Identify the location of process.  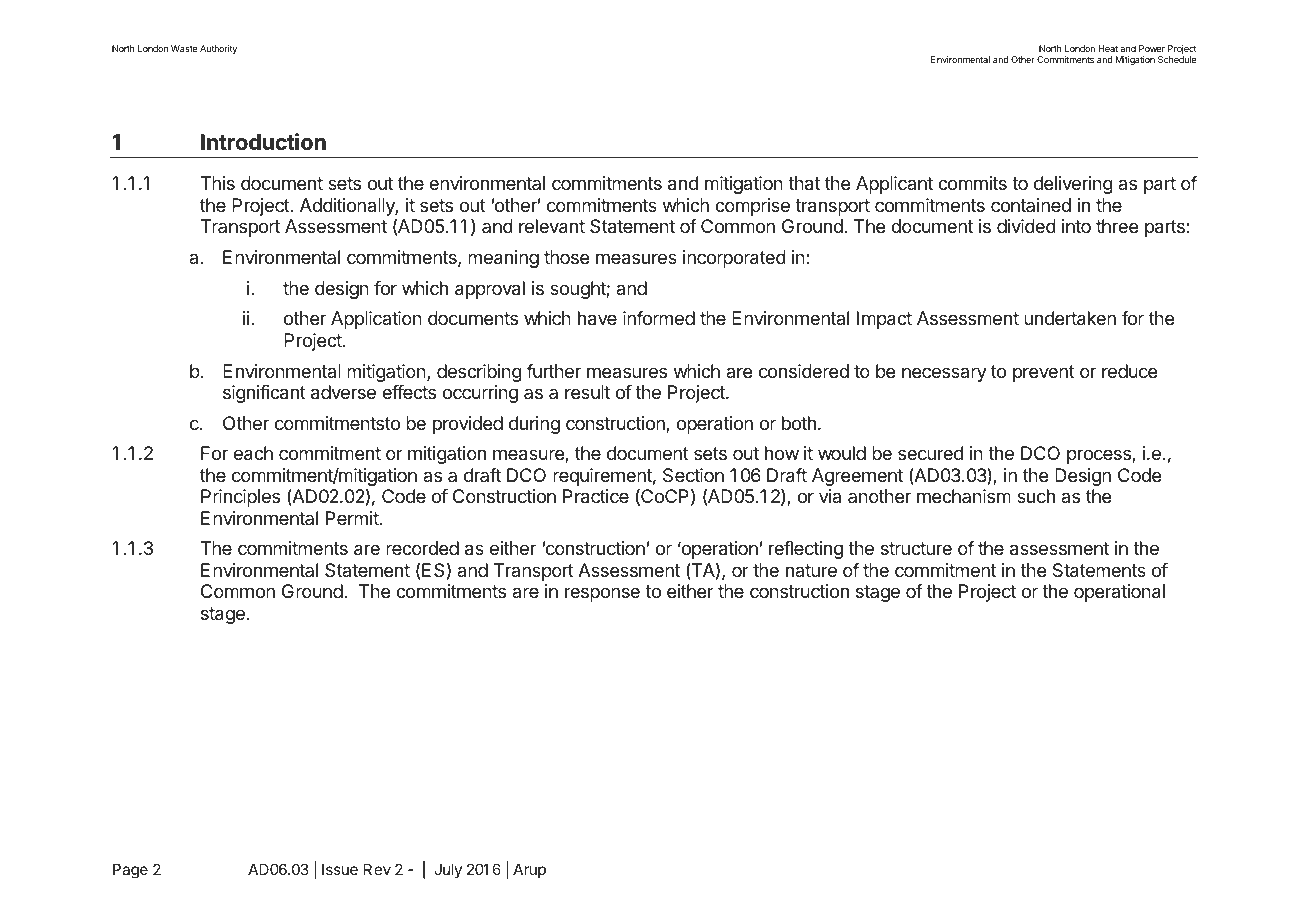
(1100, 456).
